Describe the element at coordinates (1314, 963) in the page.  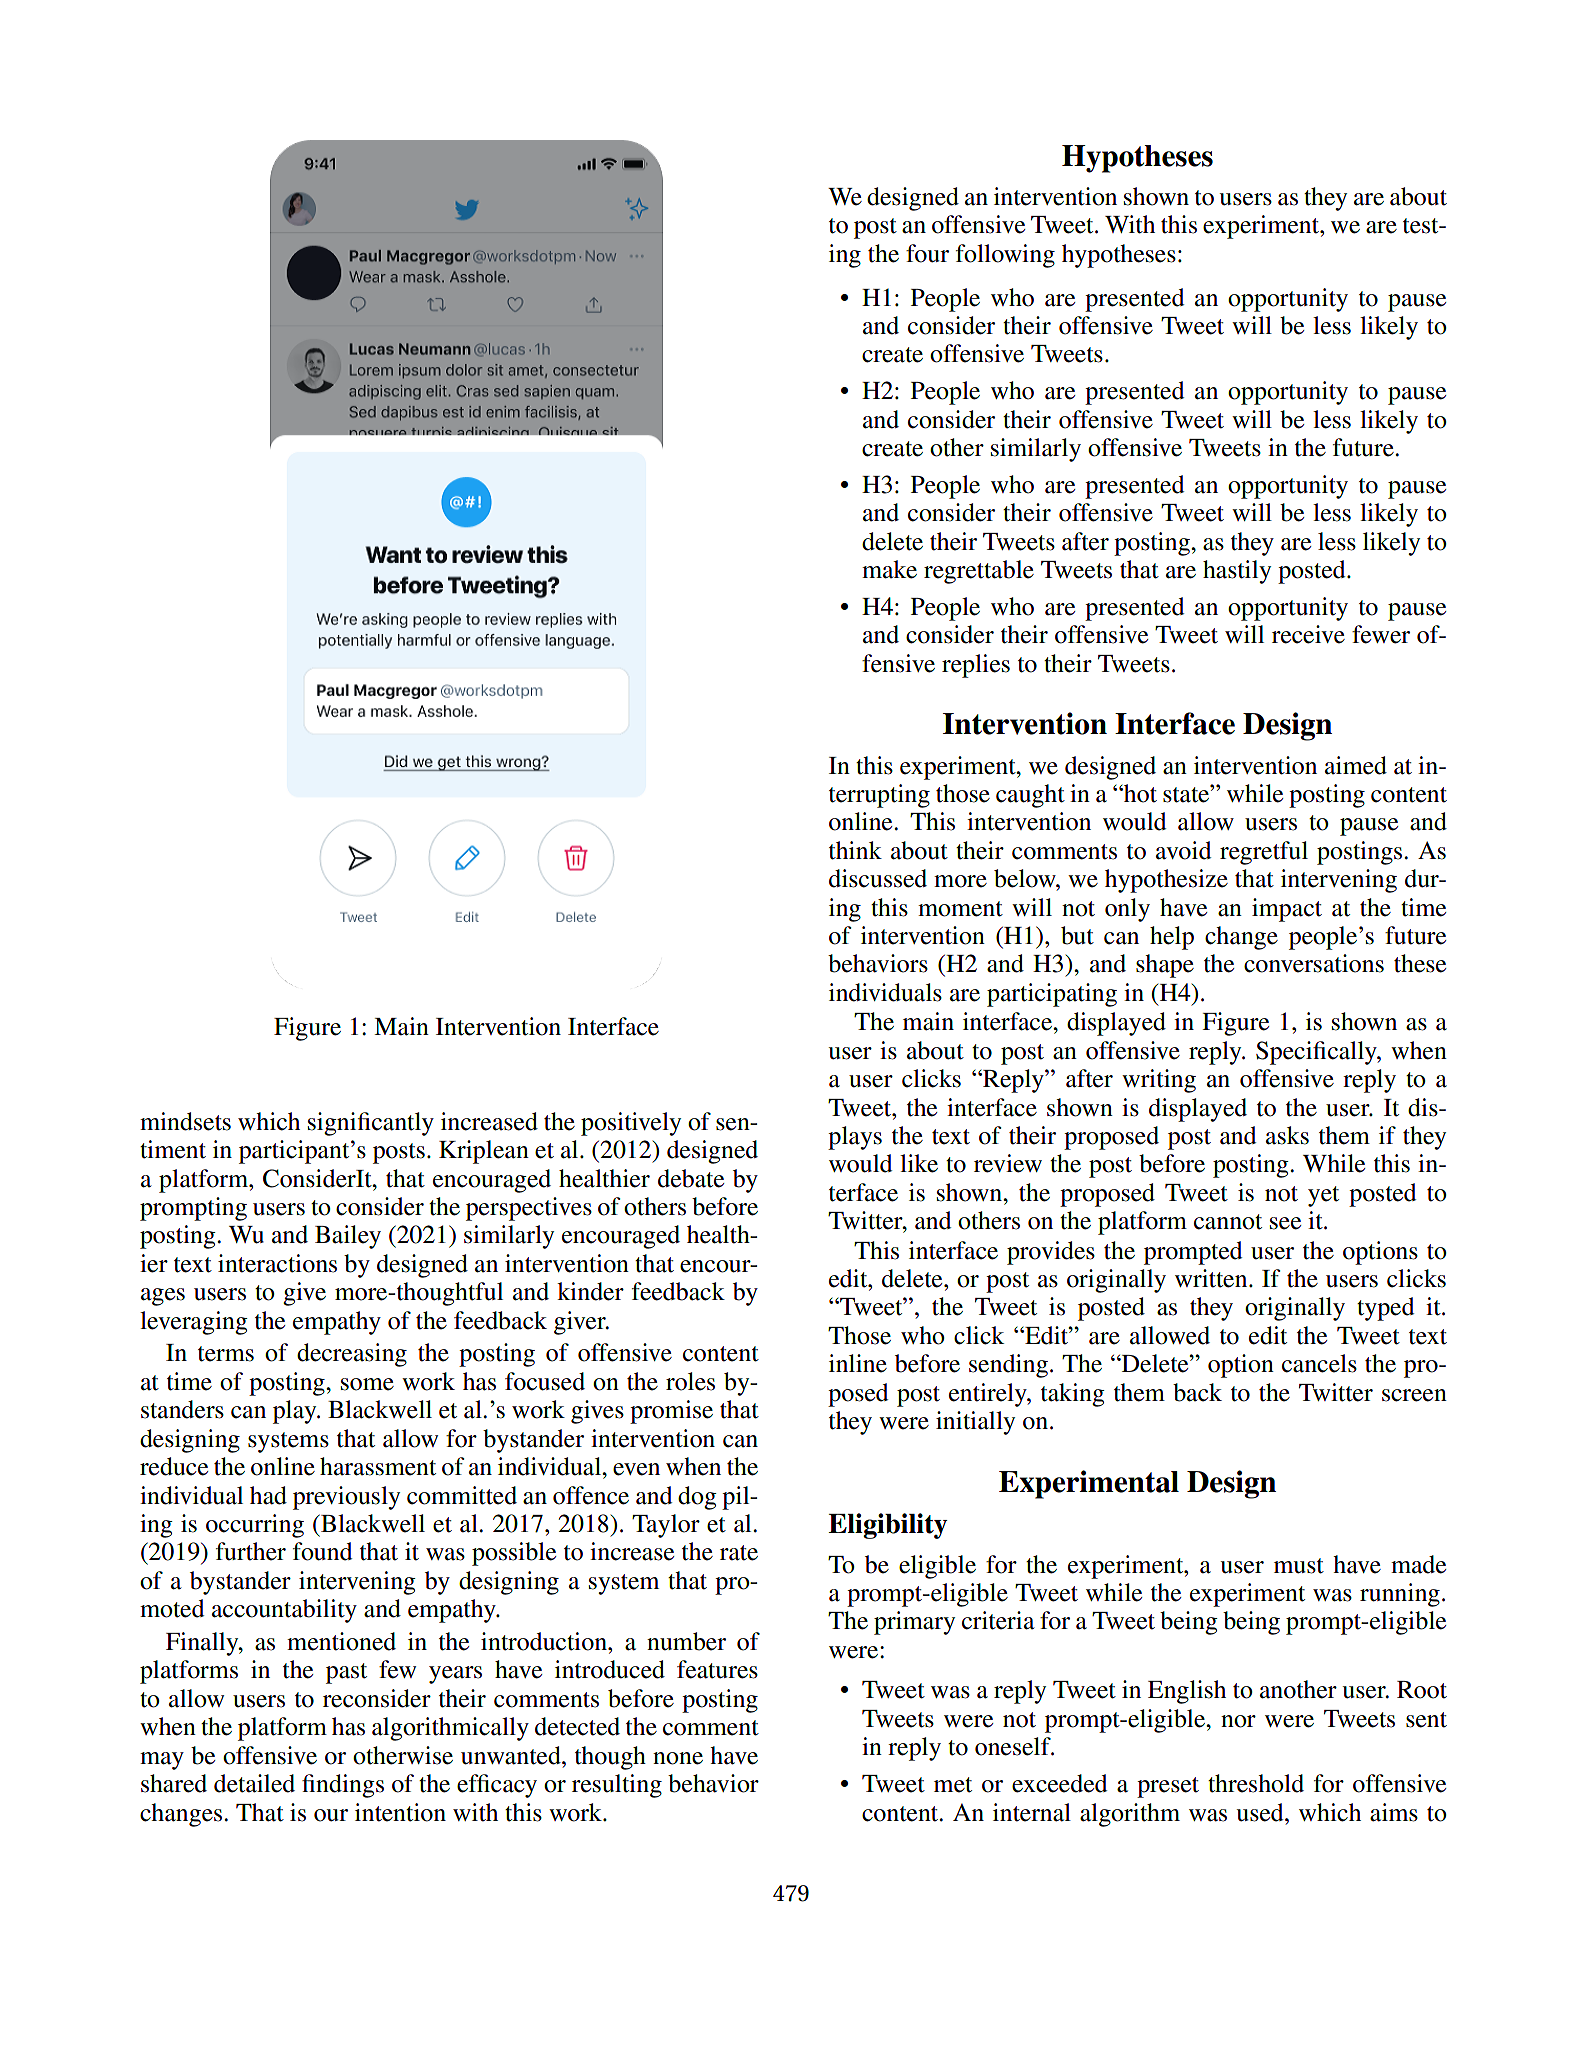
I see `conversations` at that location.
